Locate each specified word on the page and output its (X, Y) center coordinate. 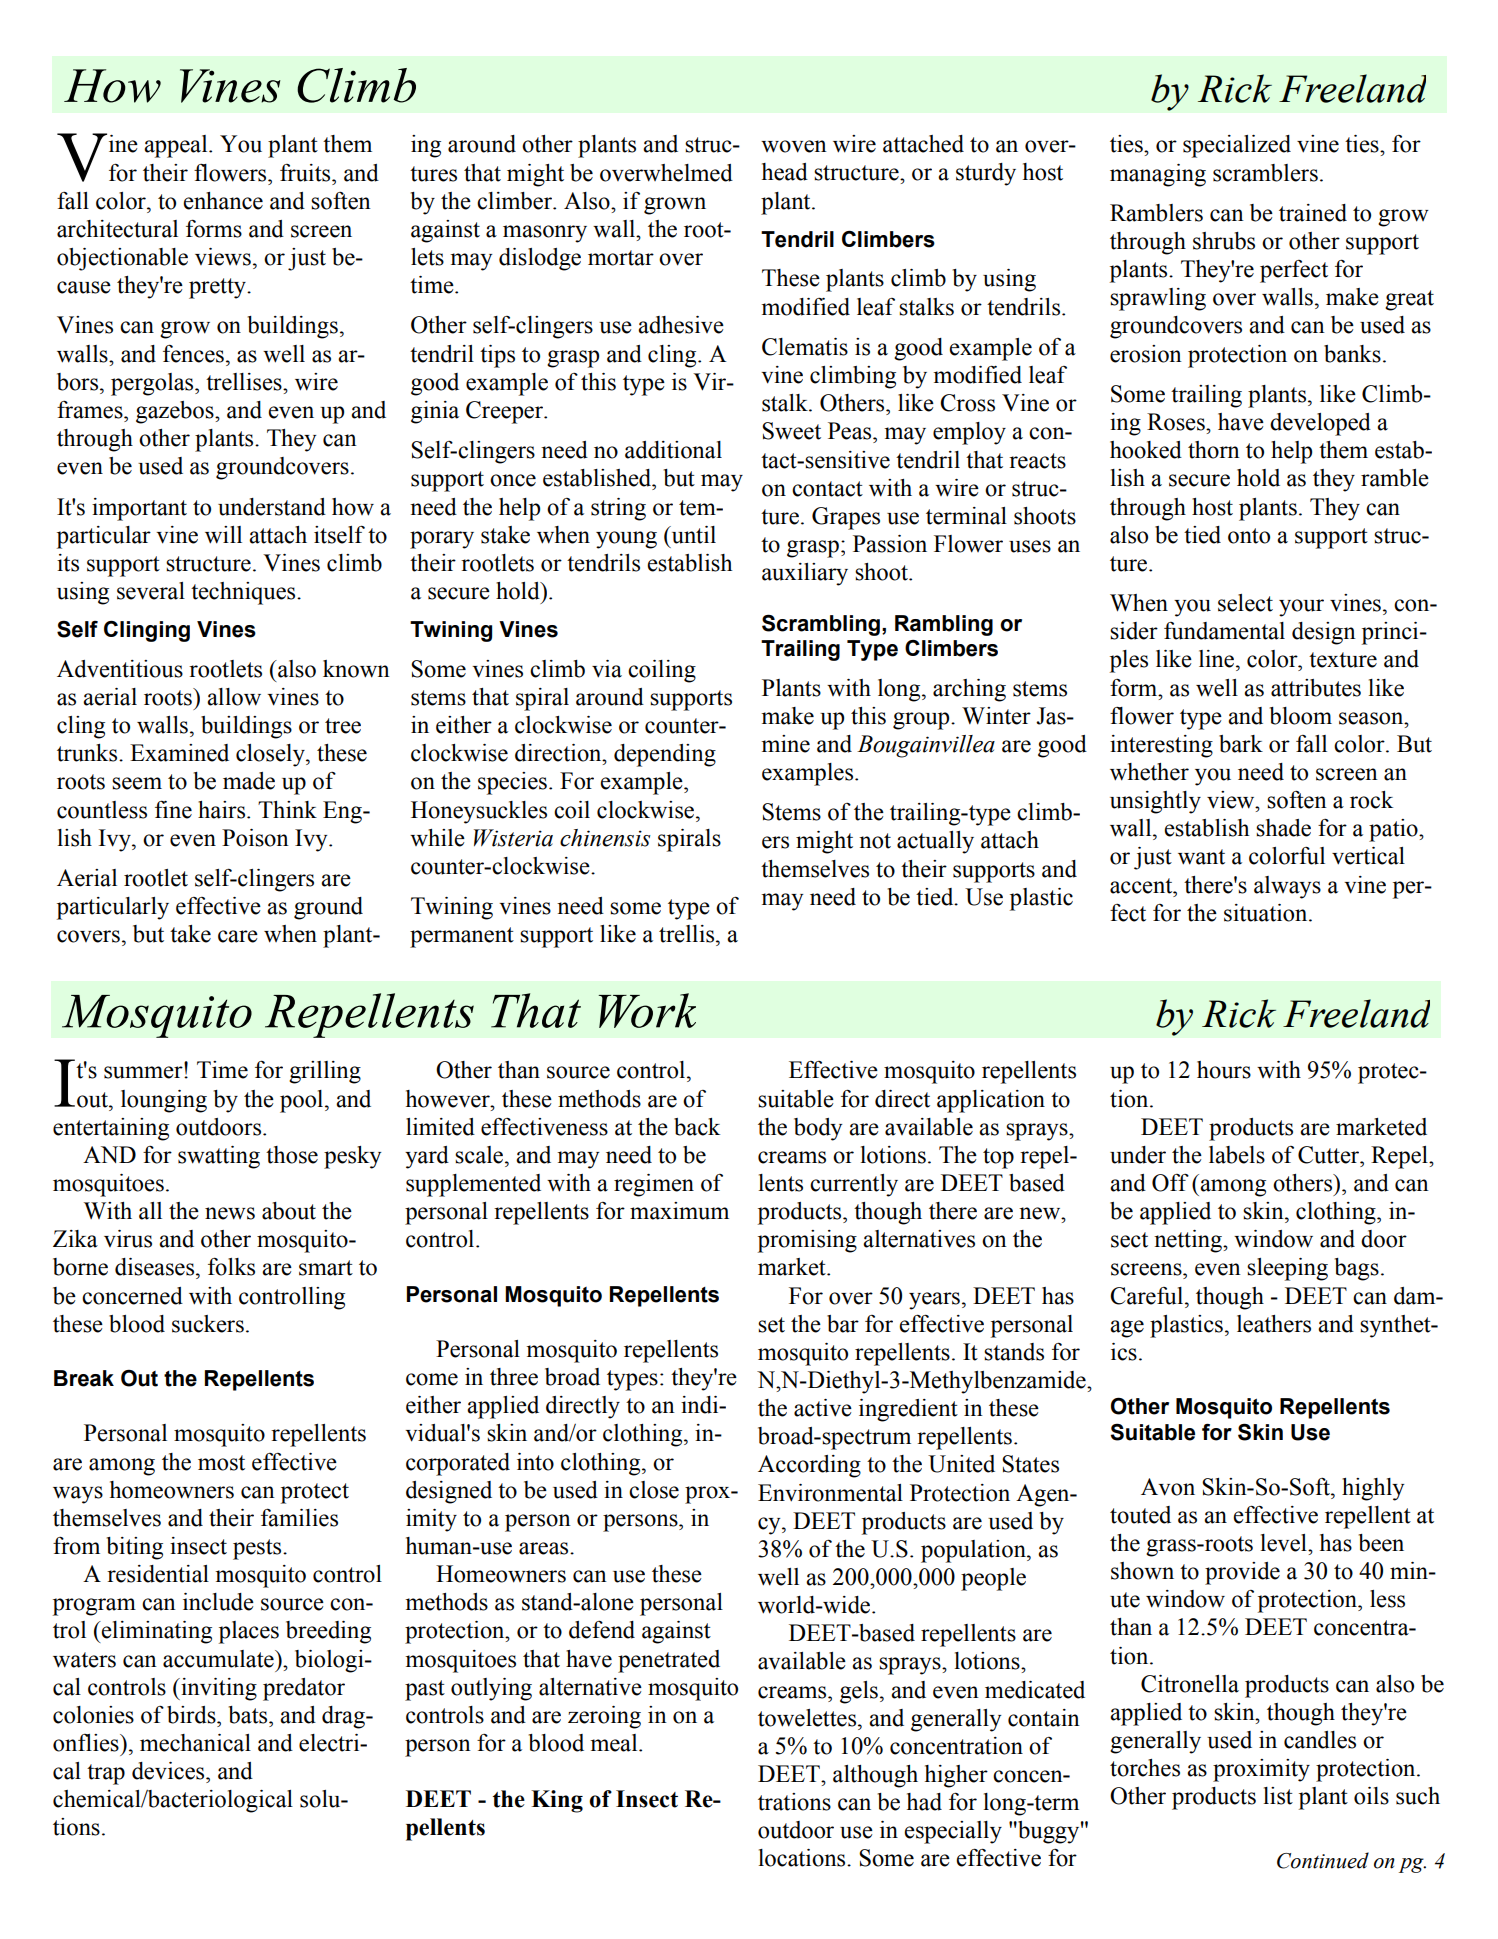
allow (234, 697)
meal (615, 1743)
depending (665, 755)
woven (794, 146)
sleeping (1287, 1269)
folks (231, 1266)
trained (1313, 213)
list (1278, 1796)
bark (1241, 744)
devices (169, 1771)
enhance (223, 201)
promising (807, 1241)
